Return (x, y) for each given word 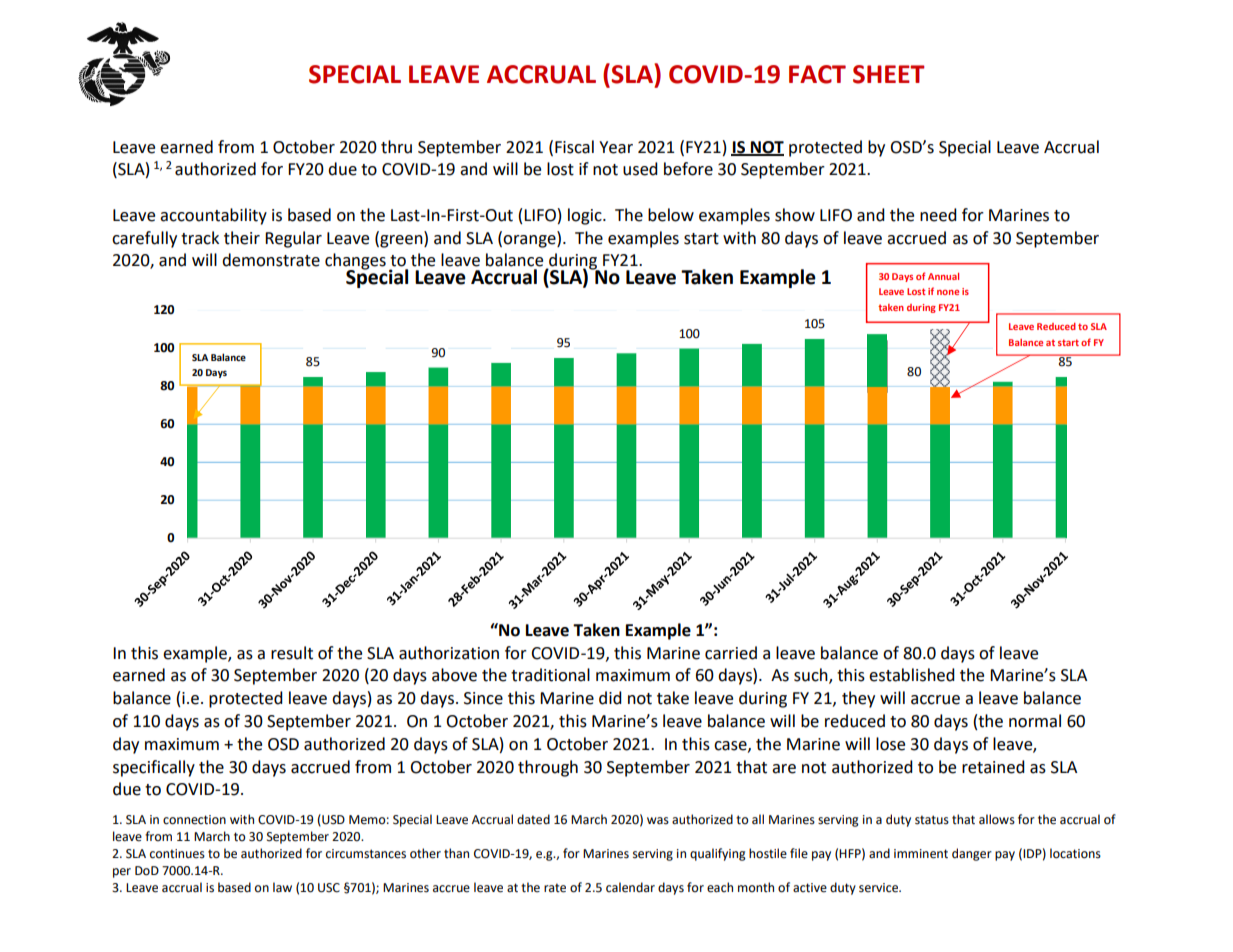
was (658, 821)
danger (972, 854)
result (292, 653)
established (912, 675)
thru (396, 147)
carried (731, 653)
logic (586, 216)
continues (177, 854)
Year (616, 147)
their (242, 238)
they (858, 699)
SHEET (889, 74)
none (948, 292)
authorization (449, 653)
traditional (550, 675)
